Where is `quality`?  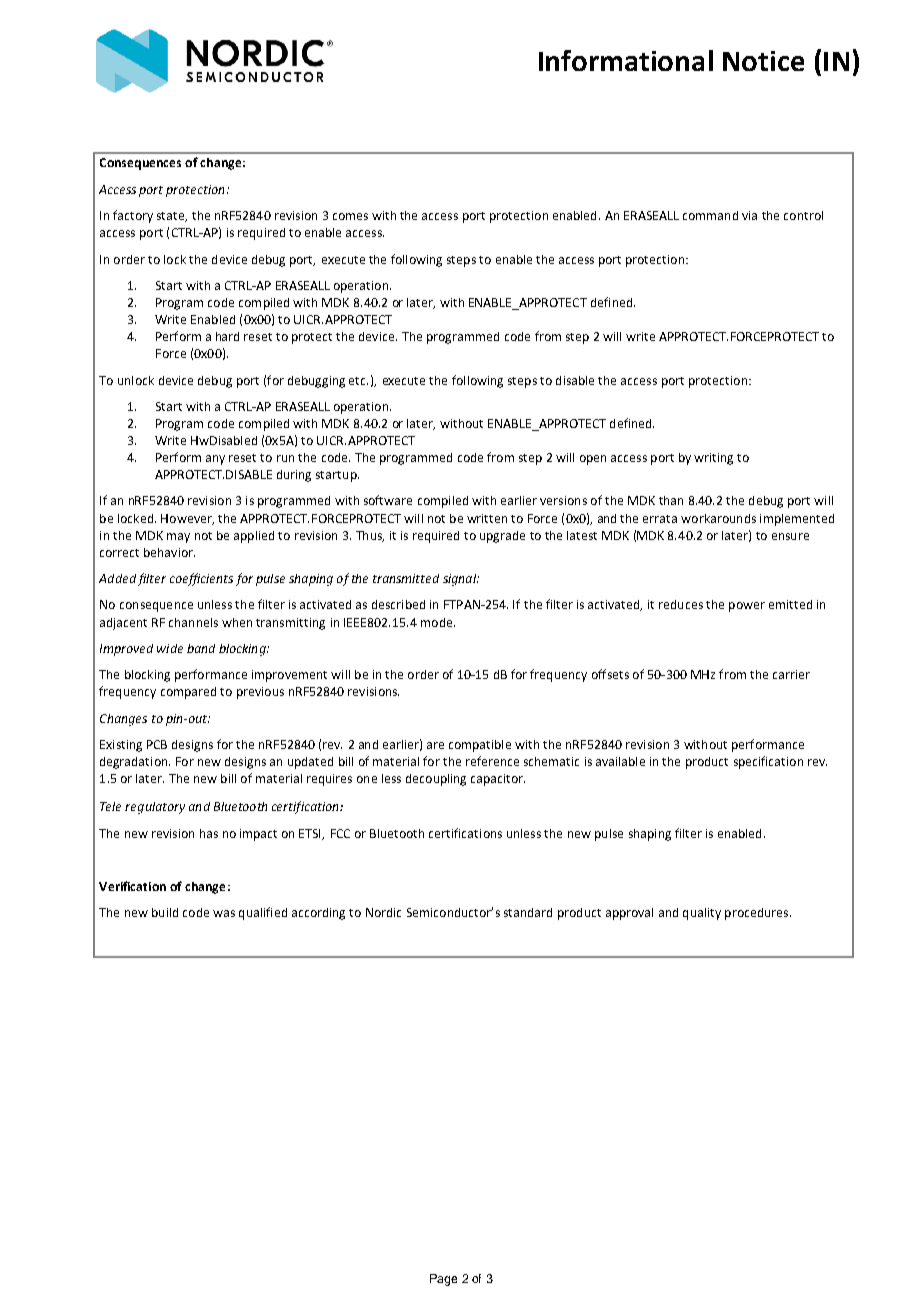
quality is located at coordinates (702, 914).
